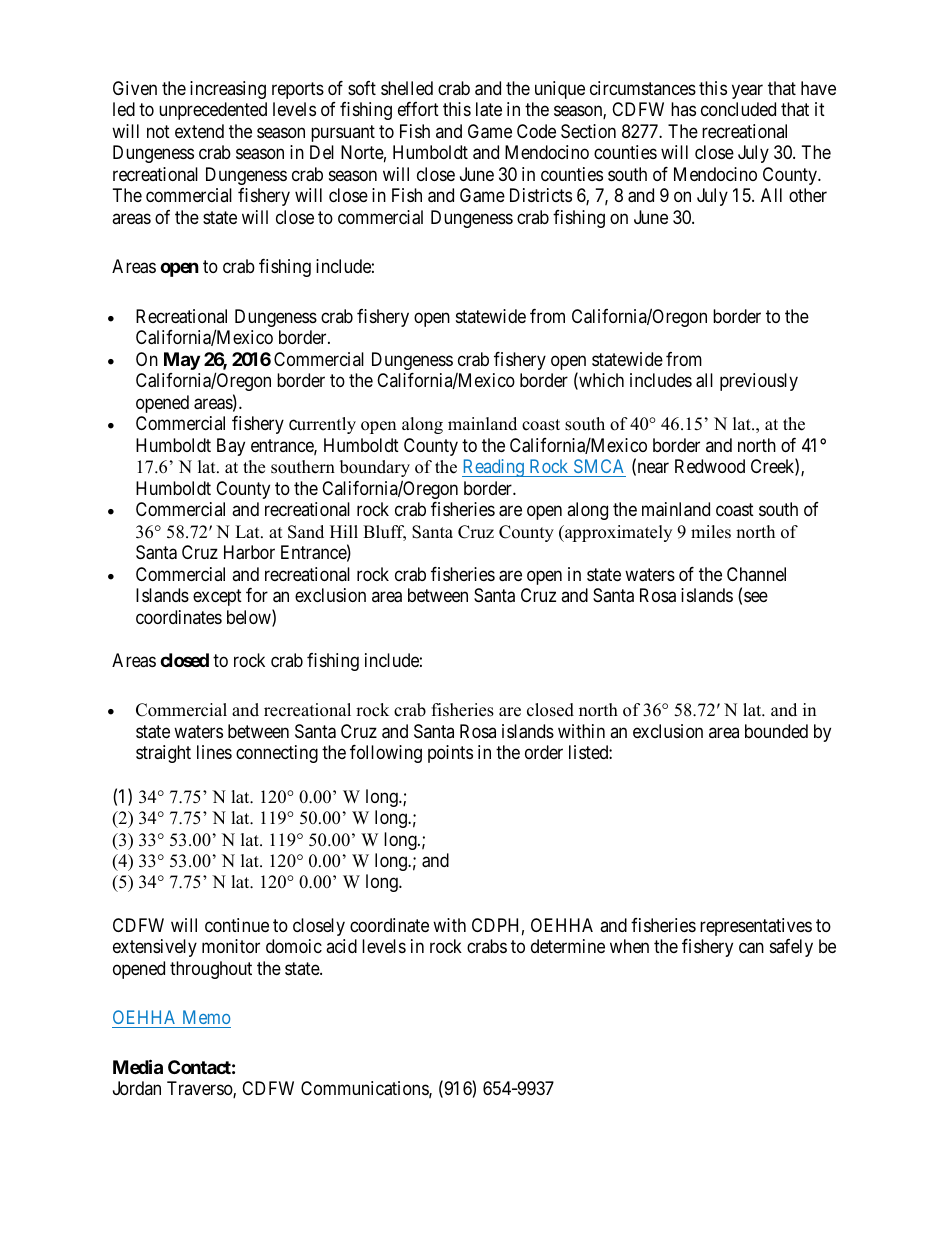  Describe the element at coordinates (738, 109) in the screenshot. I see `concluded` at that location.
